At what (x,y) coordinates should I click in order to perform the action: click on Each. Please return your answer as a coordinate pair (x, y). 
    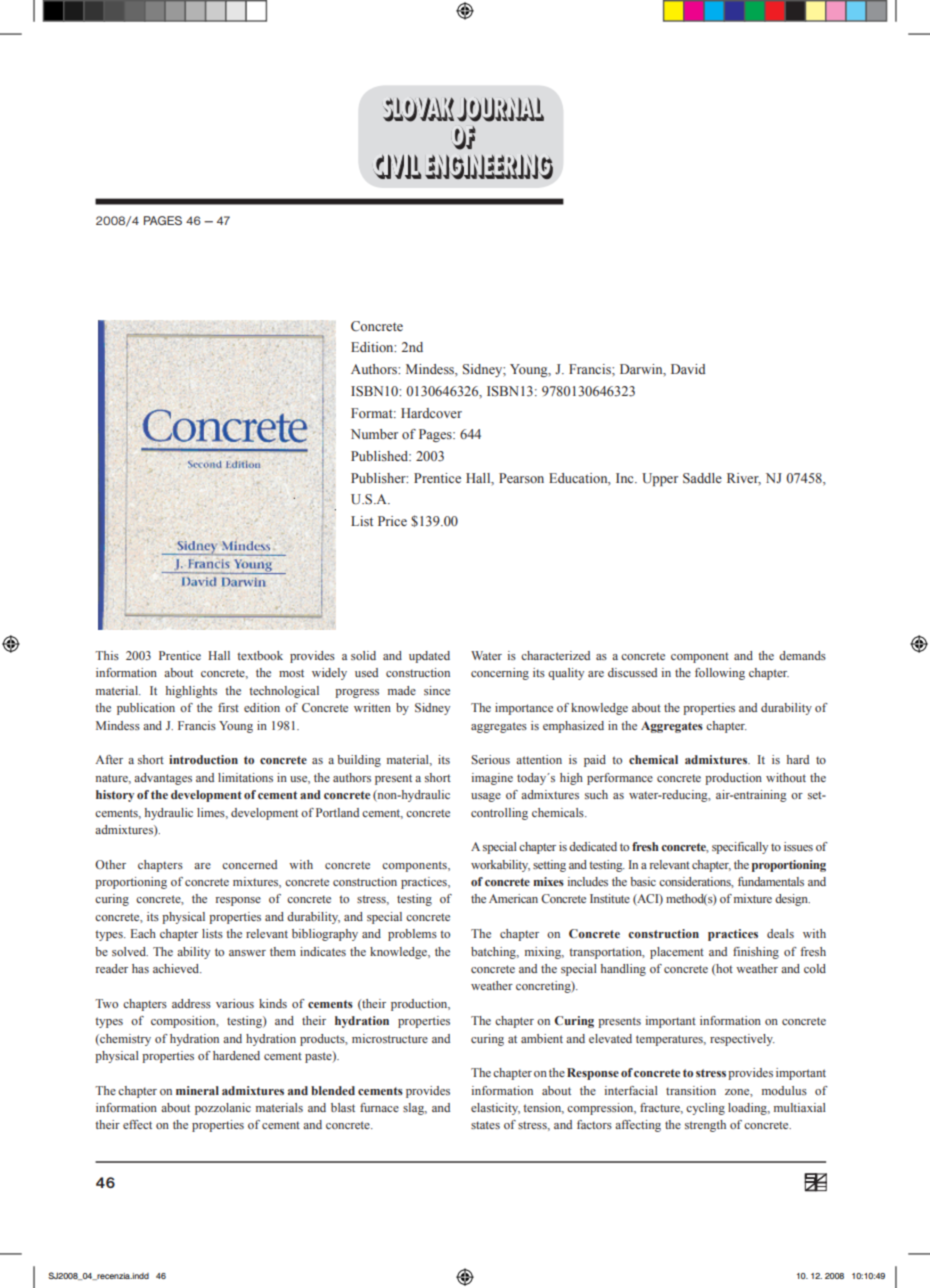
    Looking at the image, I should click on (143, 933).
